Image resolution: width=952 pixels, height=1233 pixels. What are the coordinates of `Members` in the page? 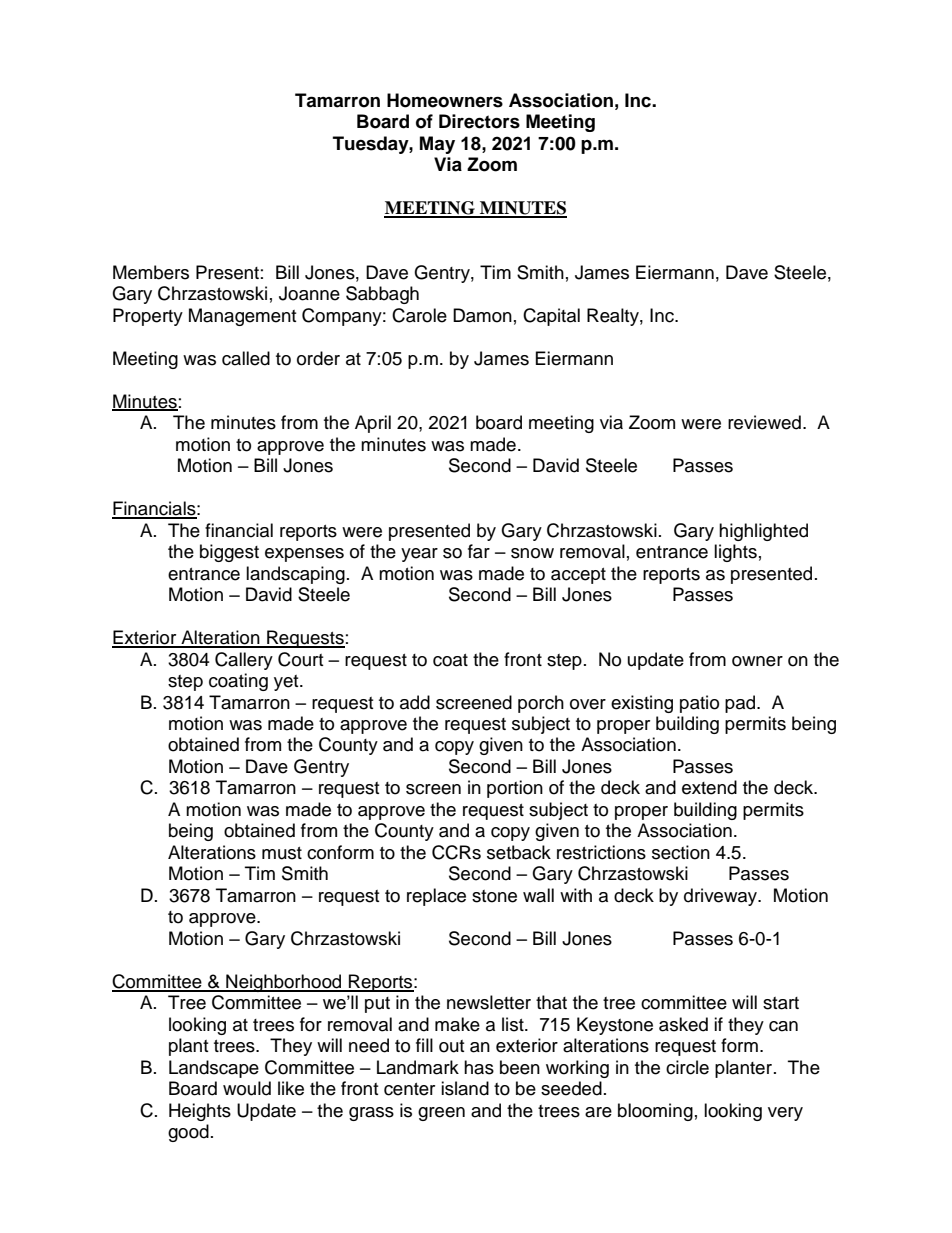 It's located at (151, 272).
